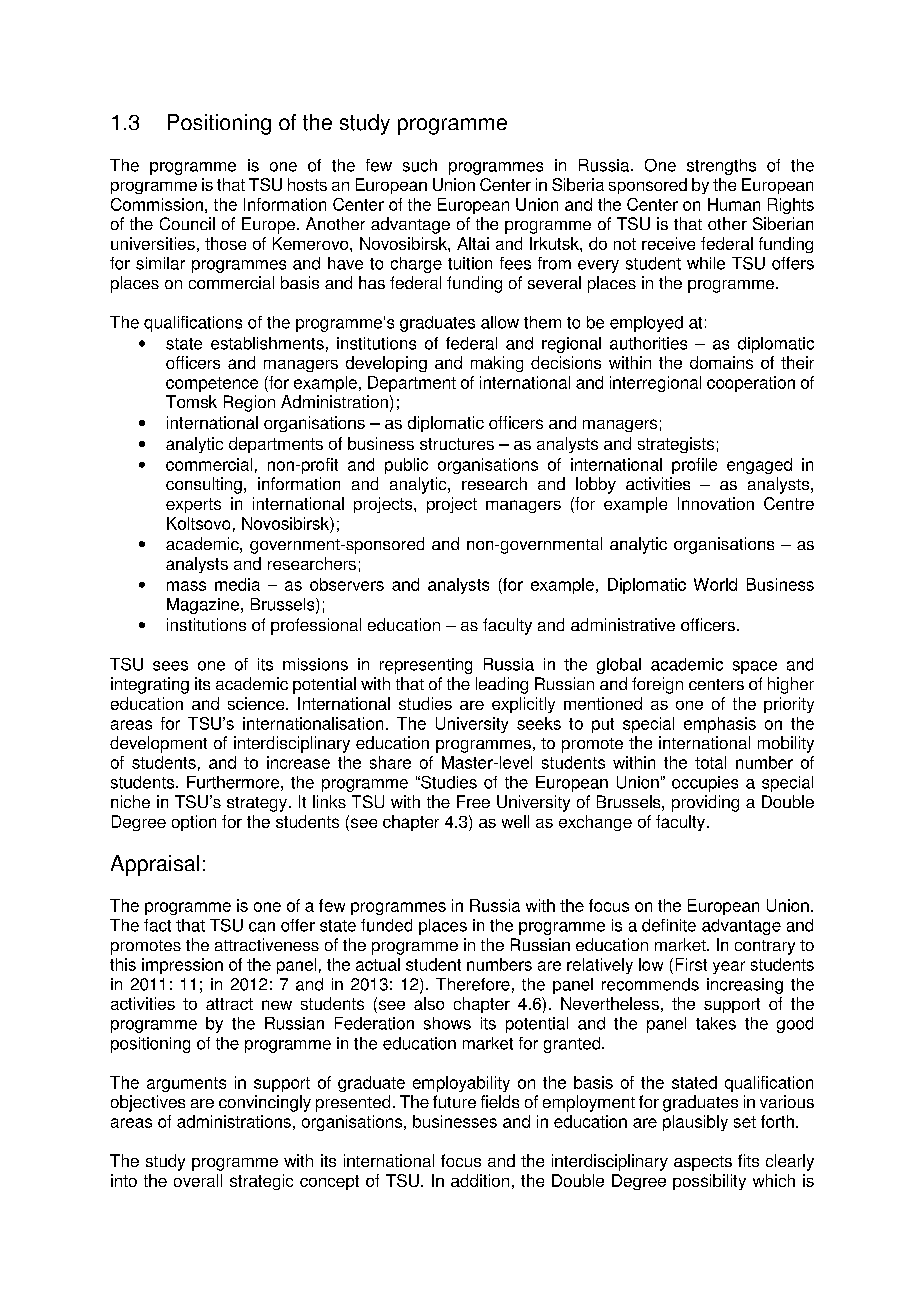 The image size is (924, 1308). Describe the element at coordinates (734, 204) in the image. I see `Human` at that location.
